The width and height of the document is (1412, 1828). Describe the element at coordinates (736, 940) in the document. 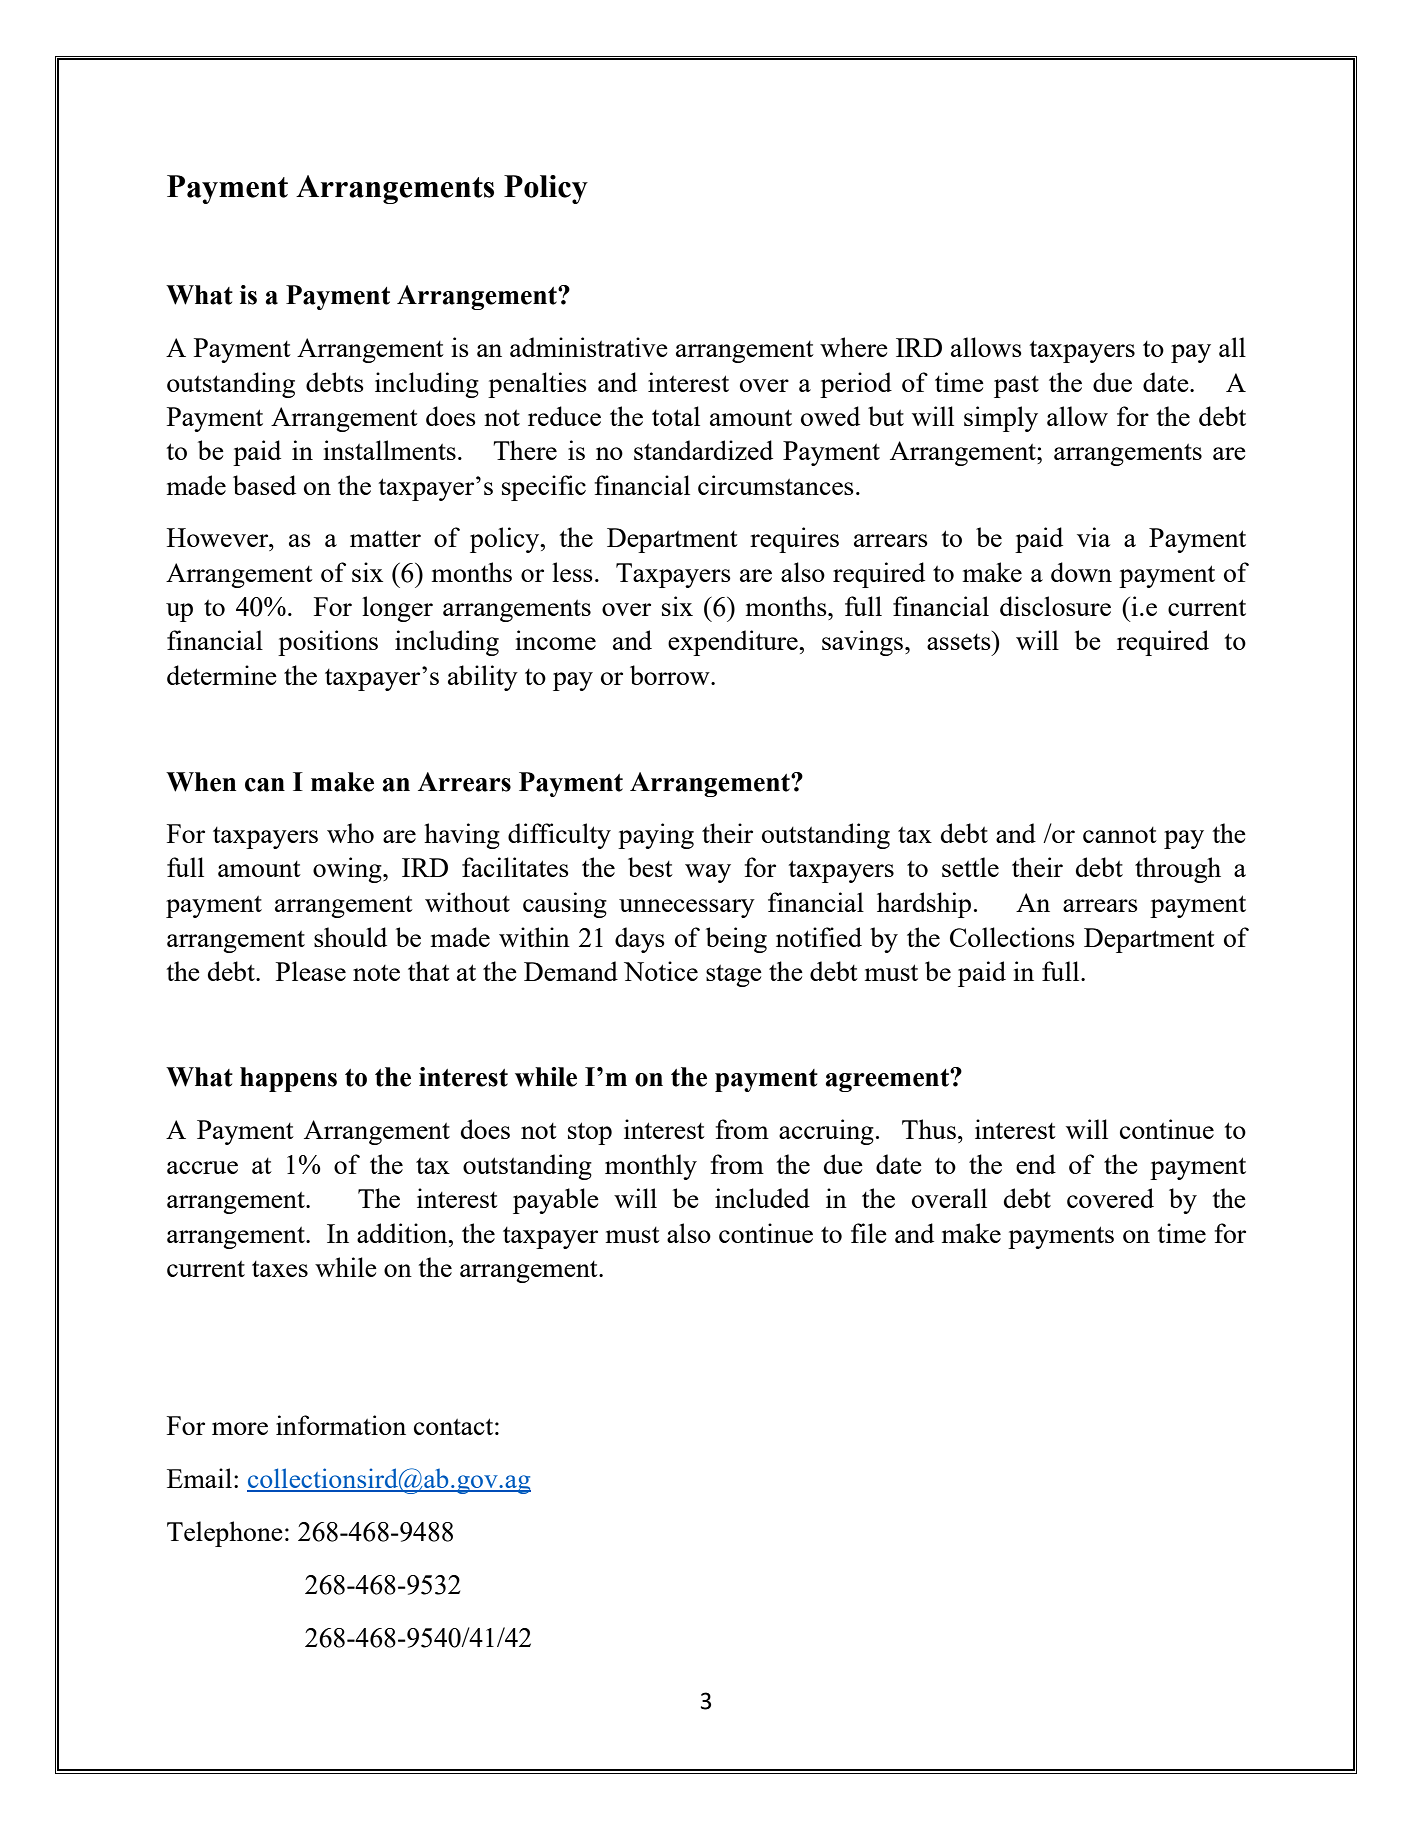

I see `being` at that location.
